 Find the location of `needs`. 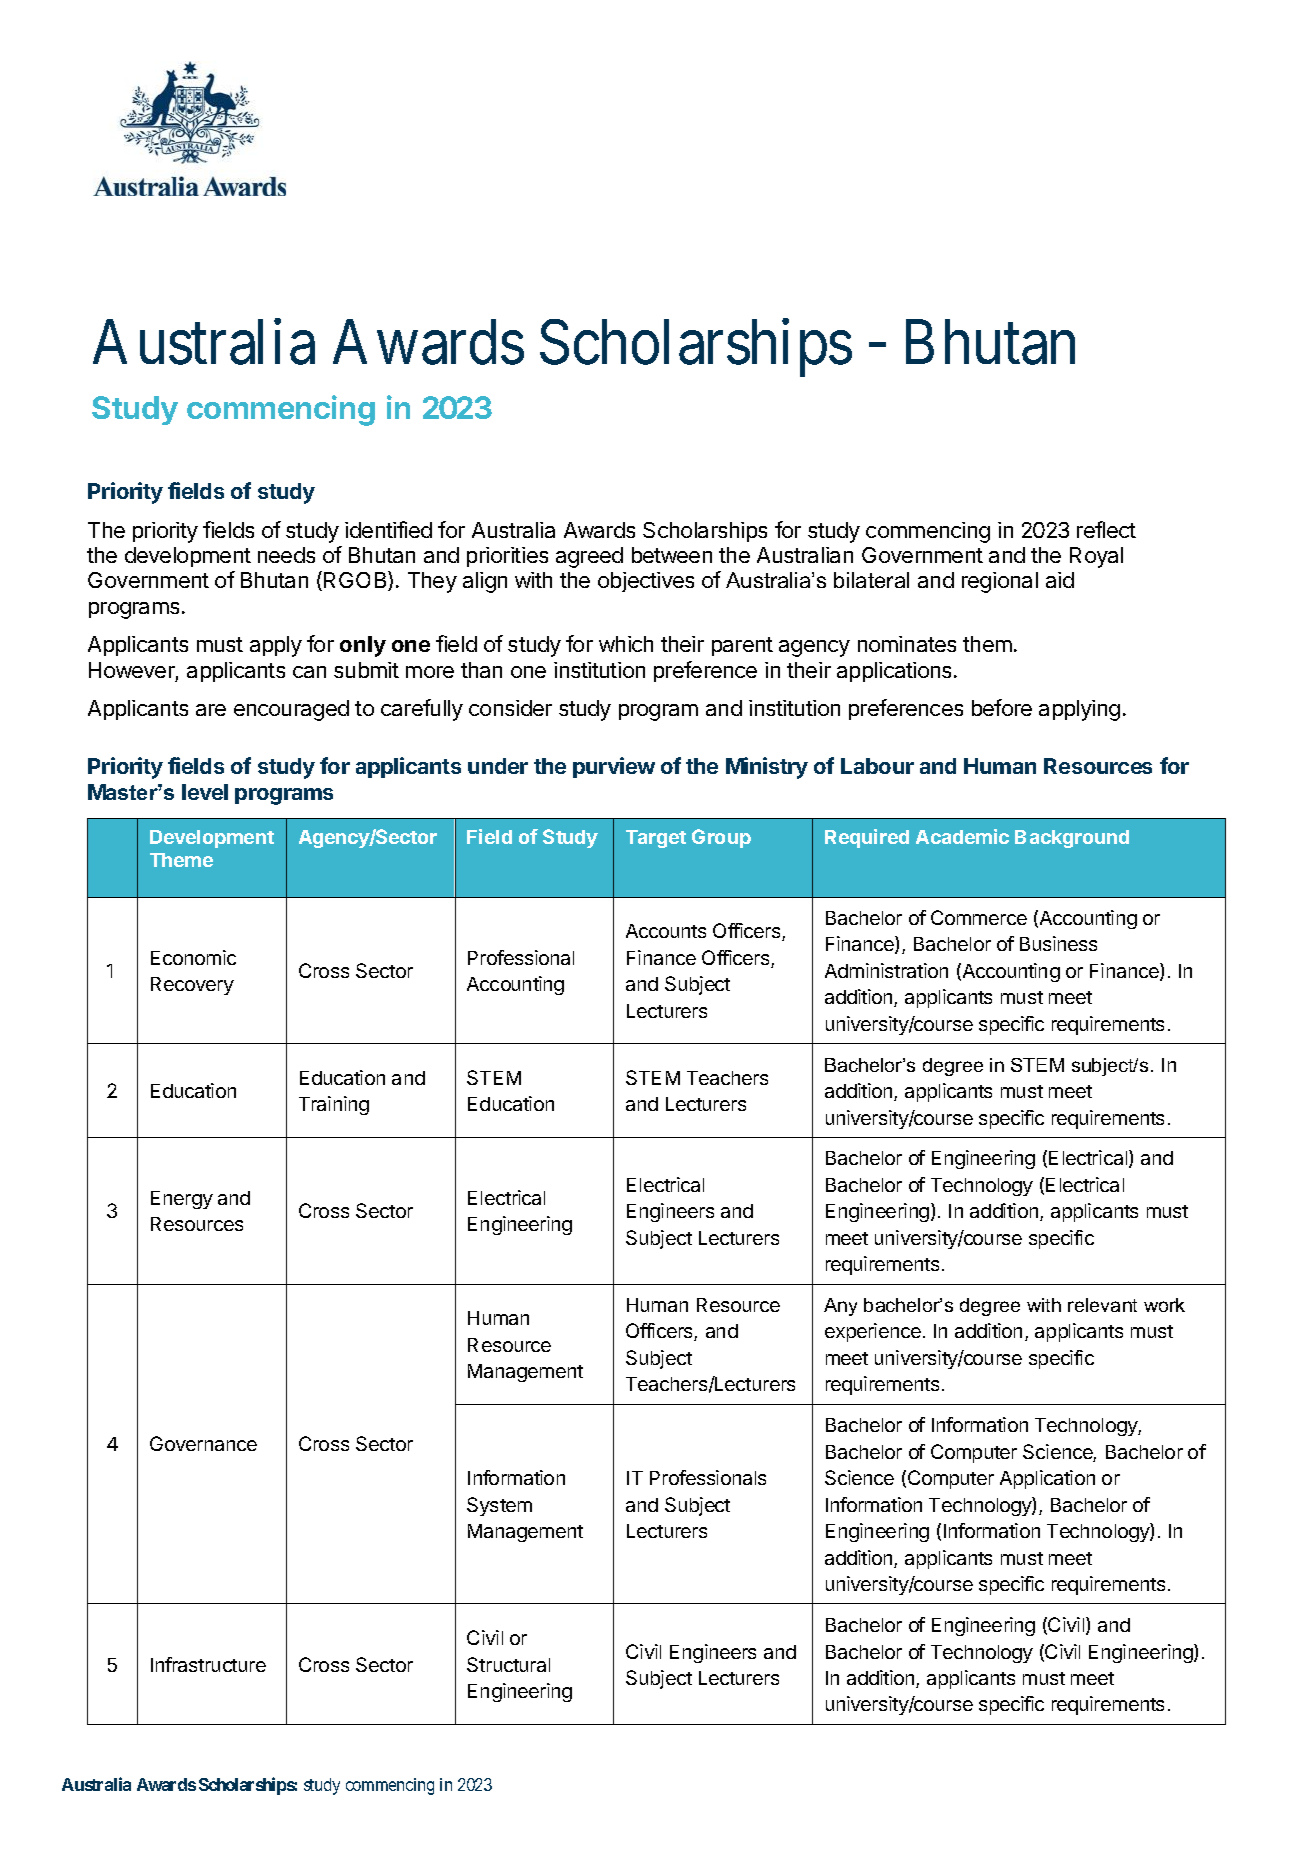

needs is located at coordinates (286, 555).
